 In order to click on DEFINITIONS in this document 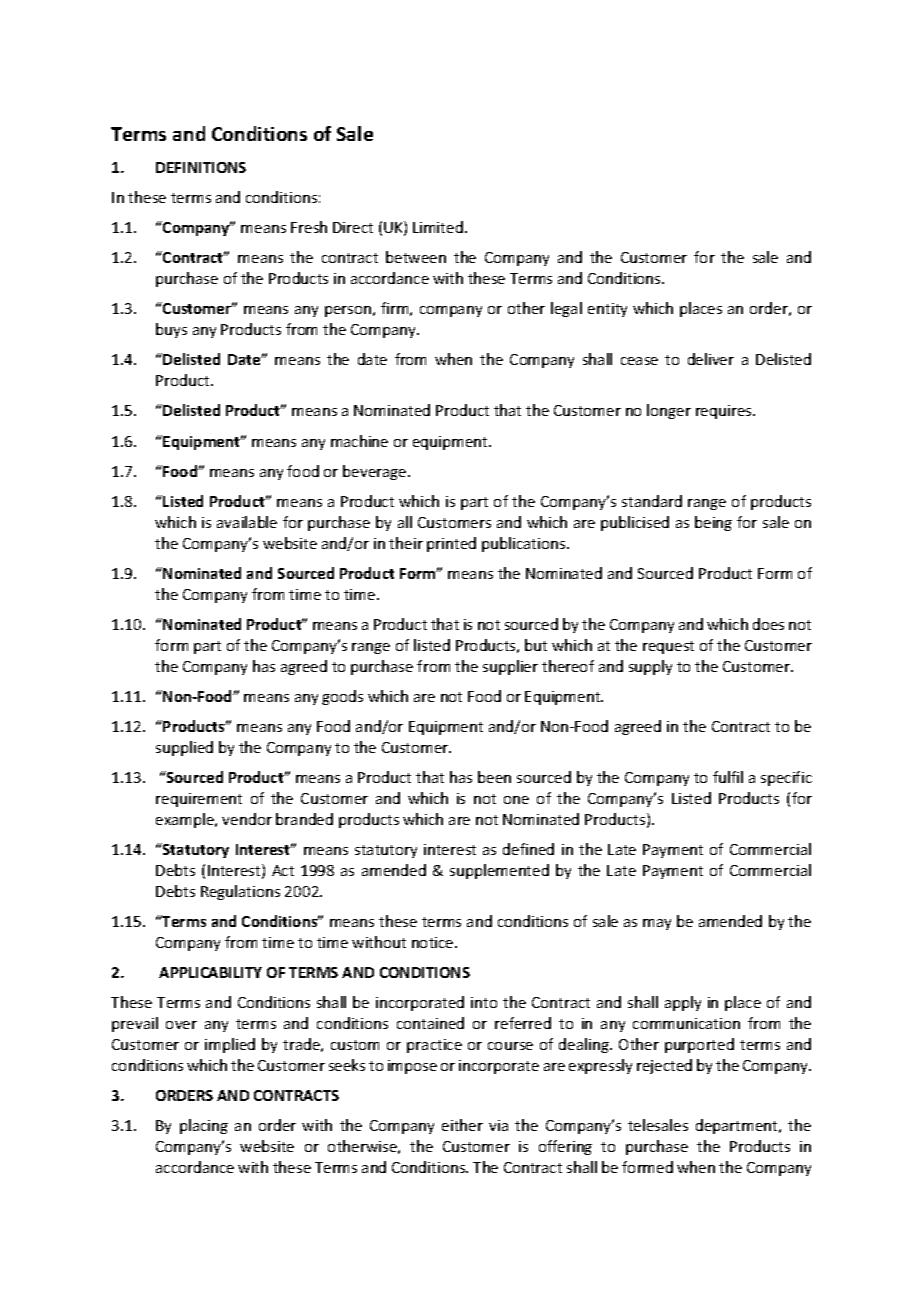, I will do `click(201, 167)`.
